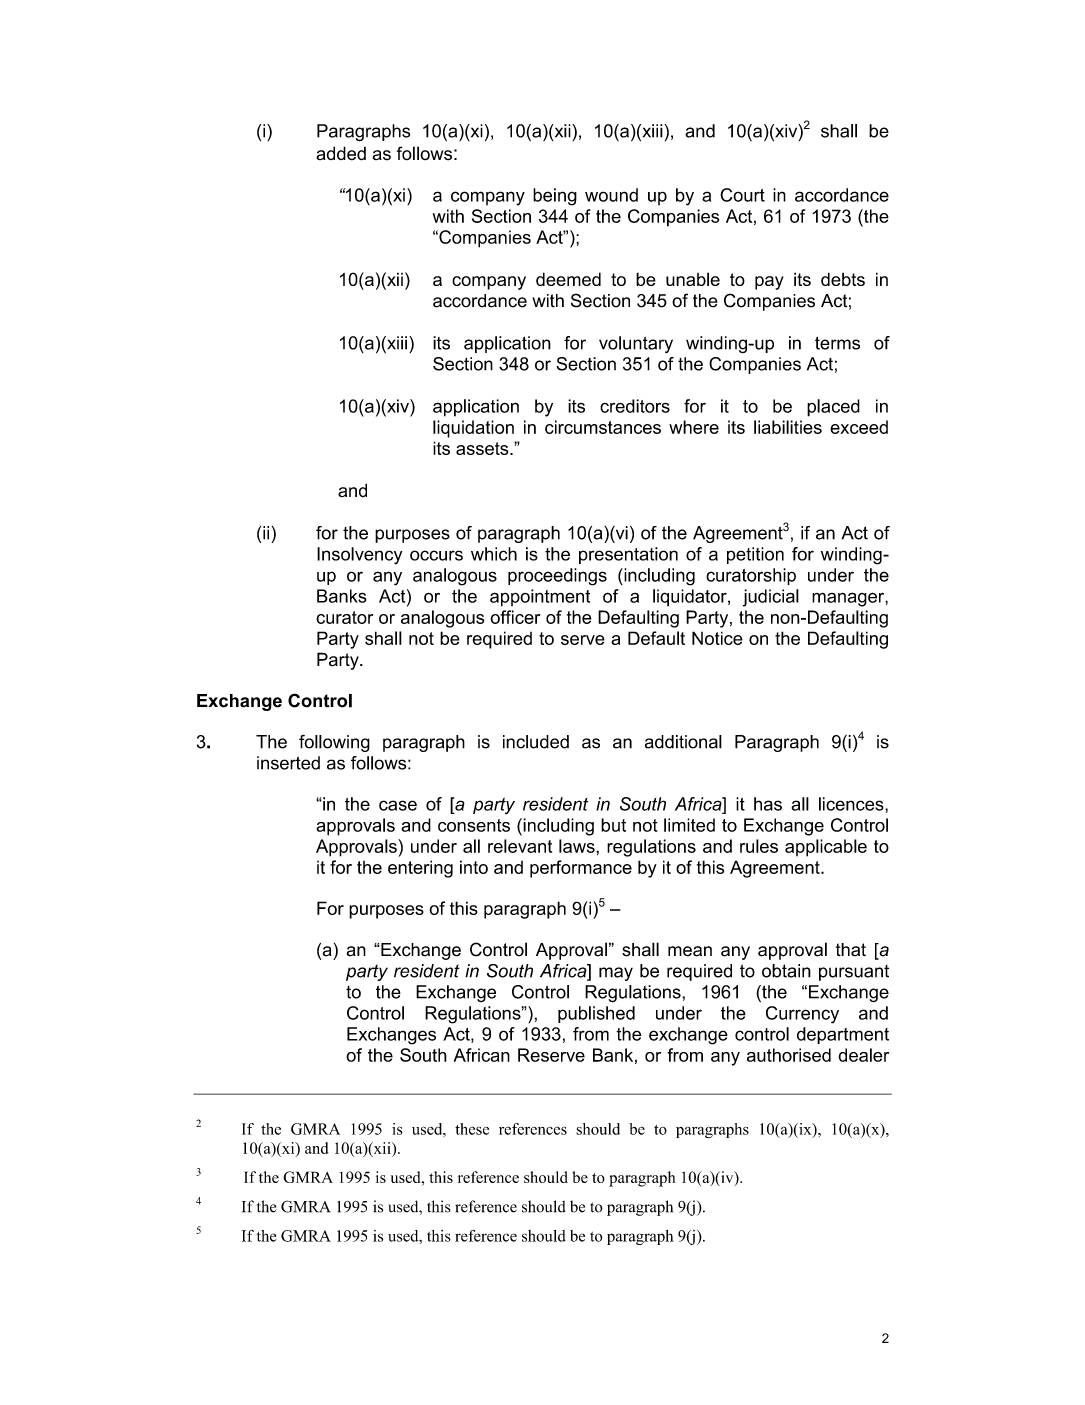 The width and height of the screenshot is (1085, 1405). Describe the element at coordinates (472, 1129) in the screenshot. I see `these` at that location.
